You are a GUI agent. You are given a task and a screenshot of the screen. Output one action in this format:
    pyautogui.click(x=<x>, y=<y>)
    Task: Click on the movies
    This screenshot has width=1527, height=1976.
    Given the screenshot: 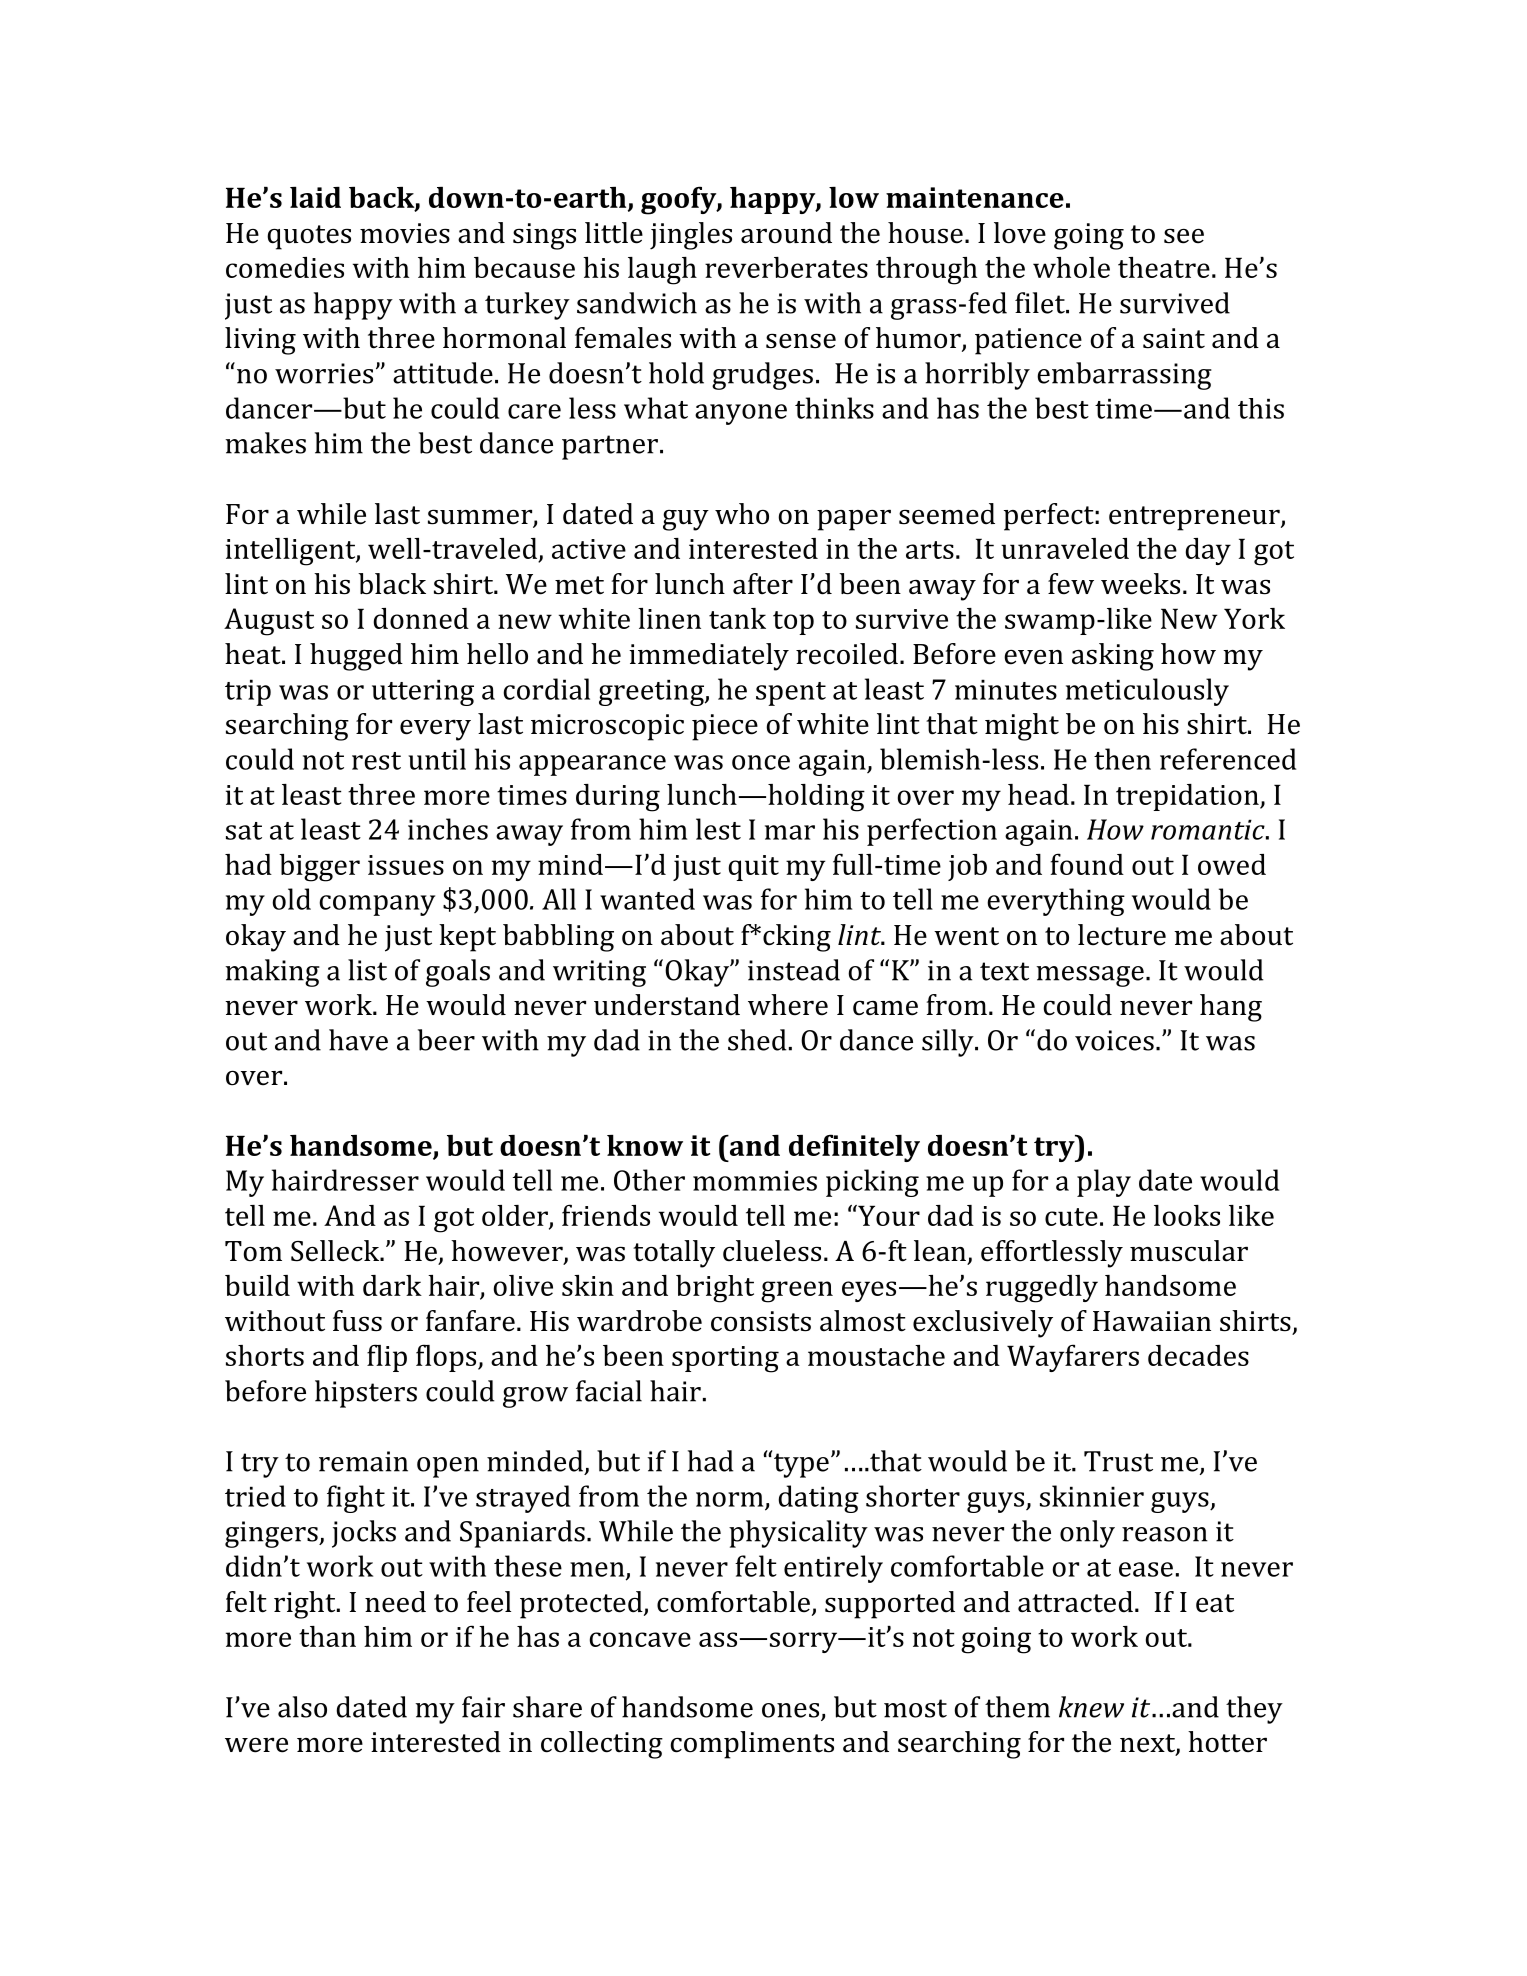 What is the action you would take?
    pyautogui.click(x=405, y=233)
